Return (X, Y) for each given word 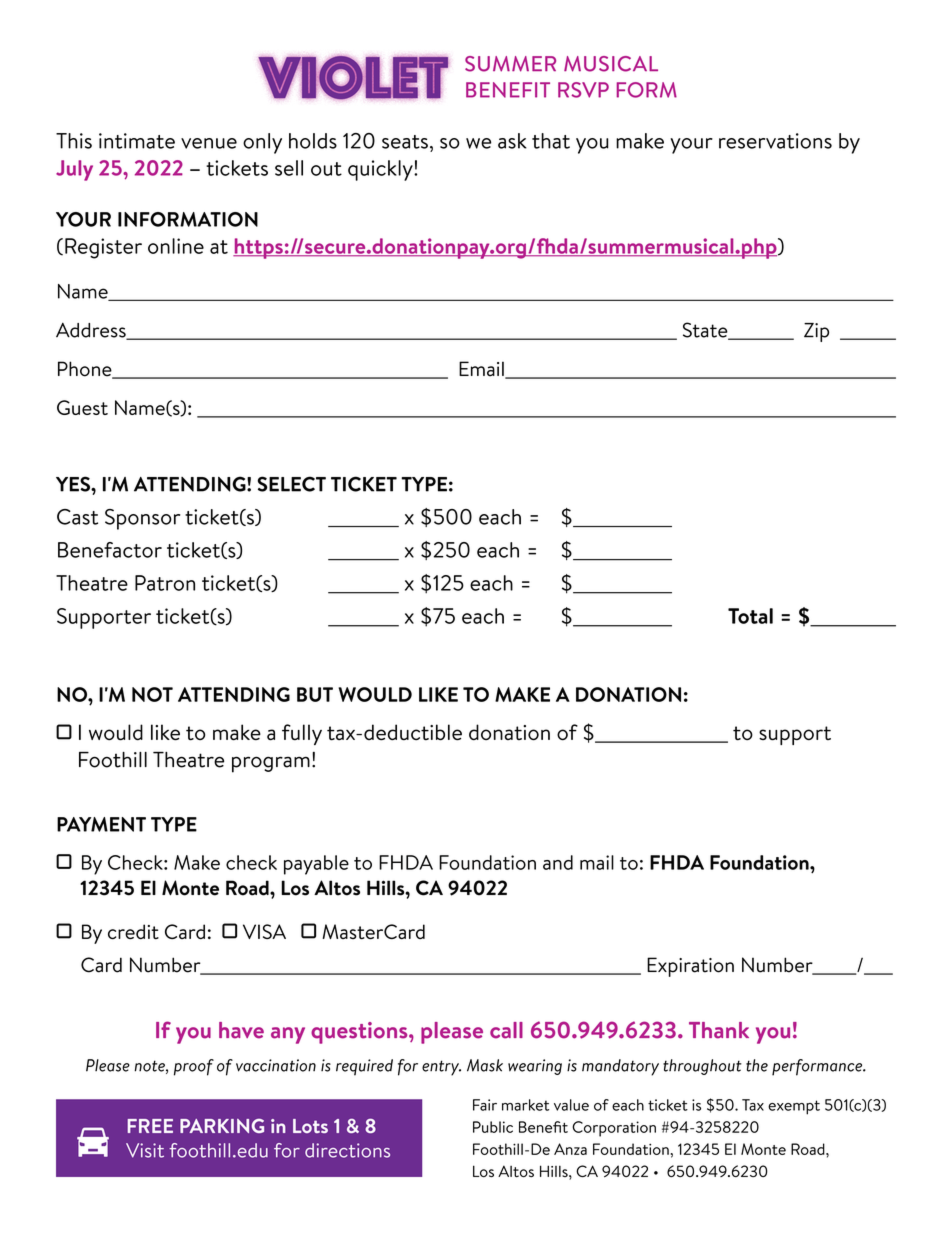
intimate (137, 141)
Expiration (690, 967)
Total (750, 616)
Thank (719, 1030)
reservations (775, 141)
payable (316, 865)
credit (133, 932)
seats (405, 142)
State (706, 331)
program (271, 764)
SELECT (291, 484)
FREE (150, 1126)
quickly (381, 170)
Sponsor (142, 519)
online (176, 246)
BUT (315, 694)
